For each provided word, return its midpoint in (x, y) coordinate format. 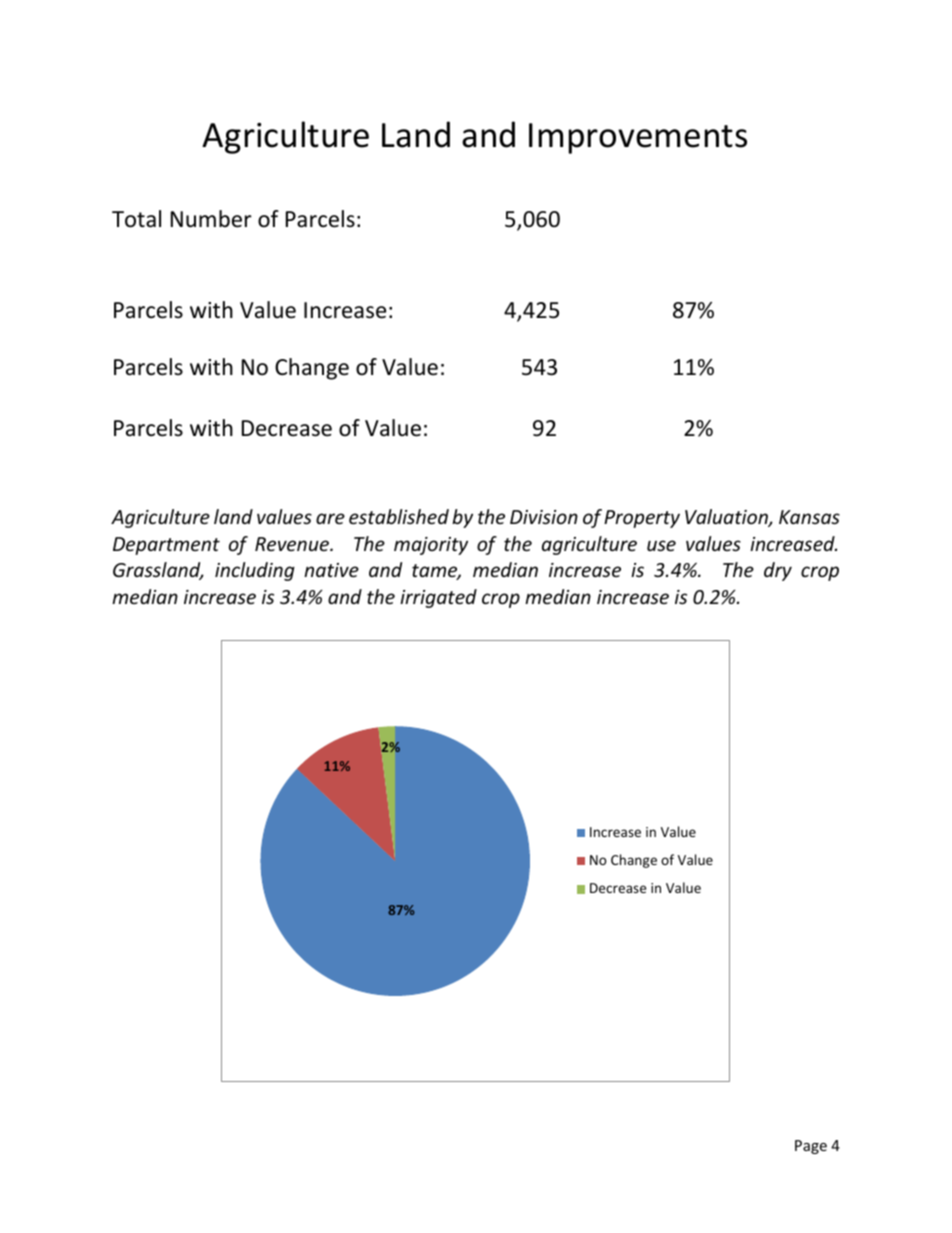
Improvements (638, 138)
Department (166, 546)
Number (211, 219)
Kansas (809, 517)
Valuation (727, 518)
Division (544, 517)
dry (778, 571)
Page (811, 1147)
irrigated (438, 598)
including (255, 571)
